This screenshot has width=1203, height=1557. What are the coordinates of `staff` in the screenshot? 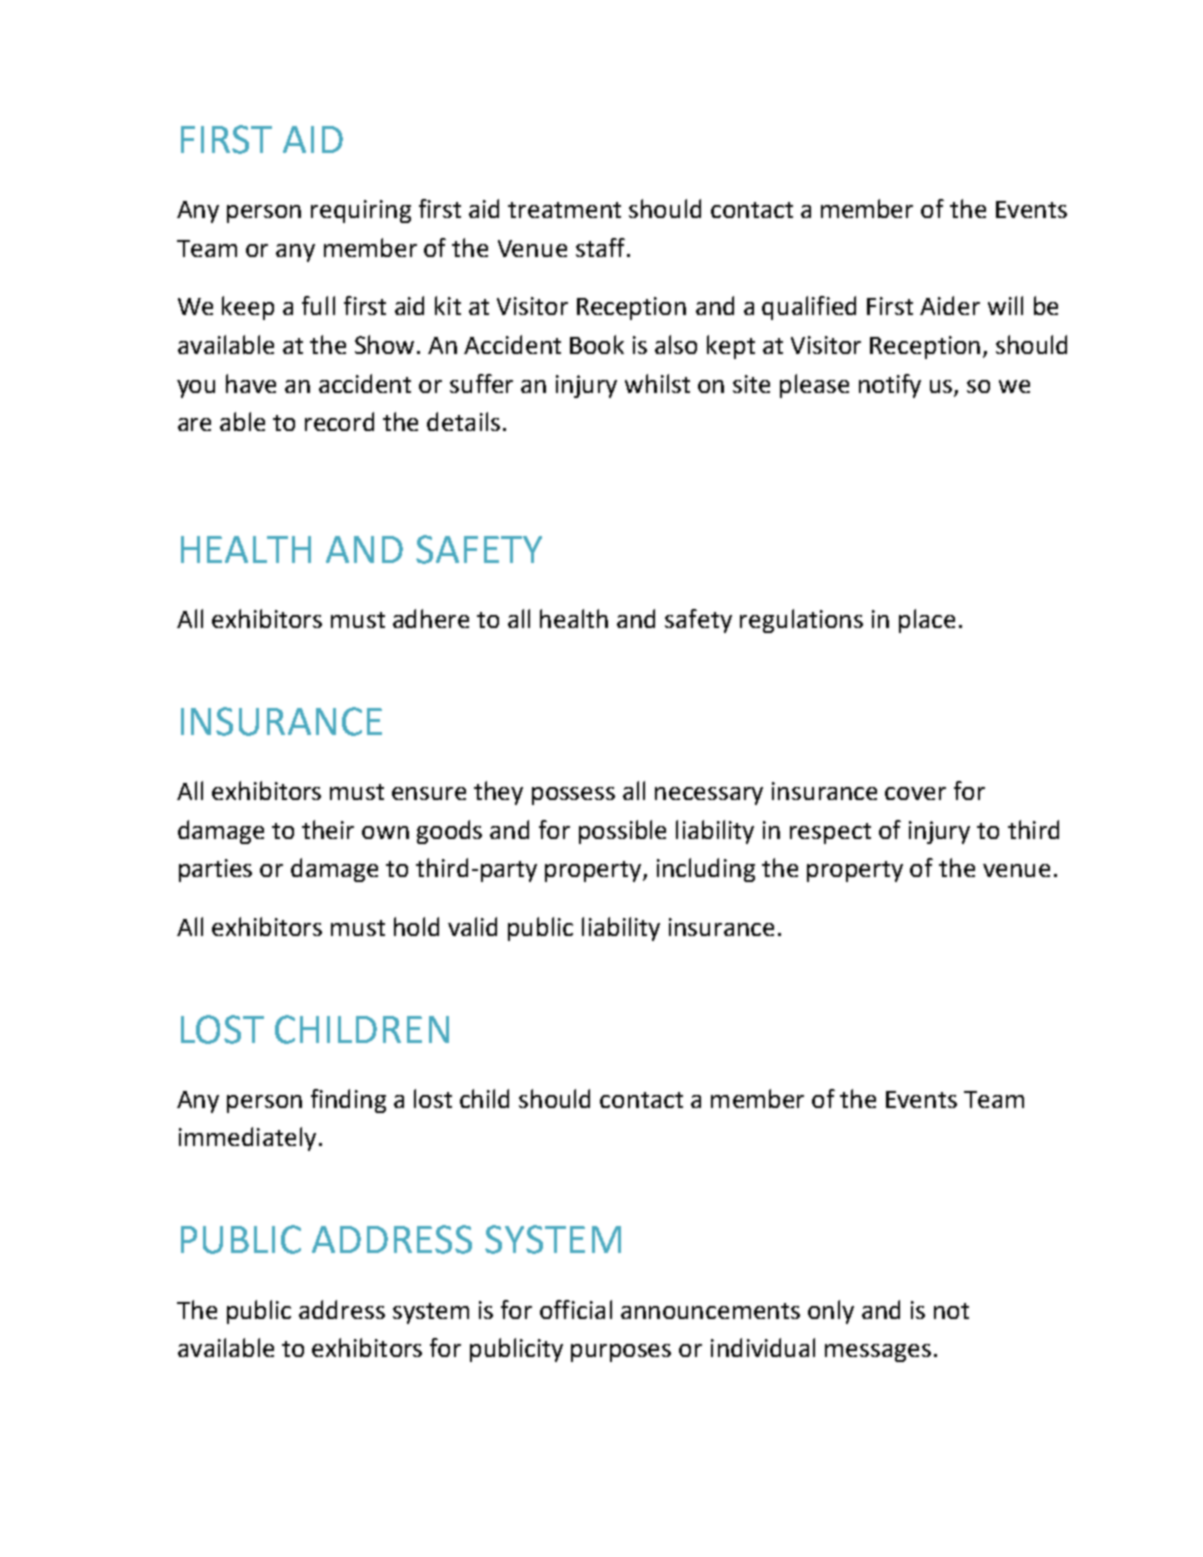 It's located at (602, 247).
